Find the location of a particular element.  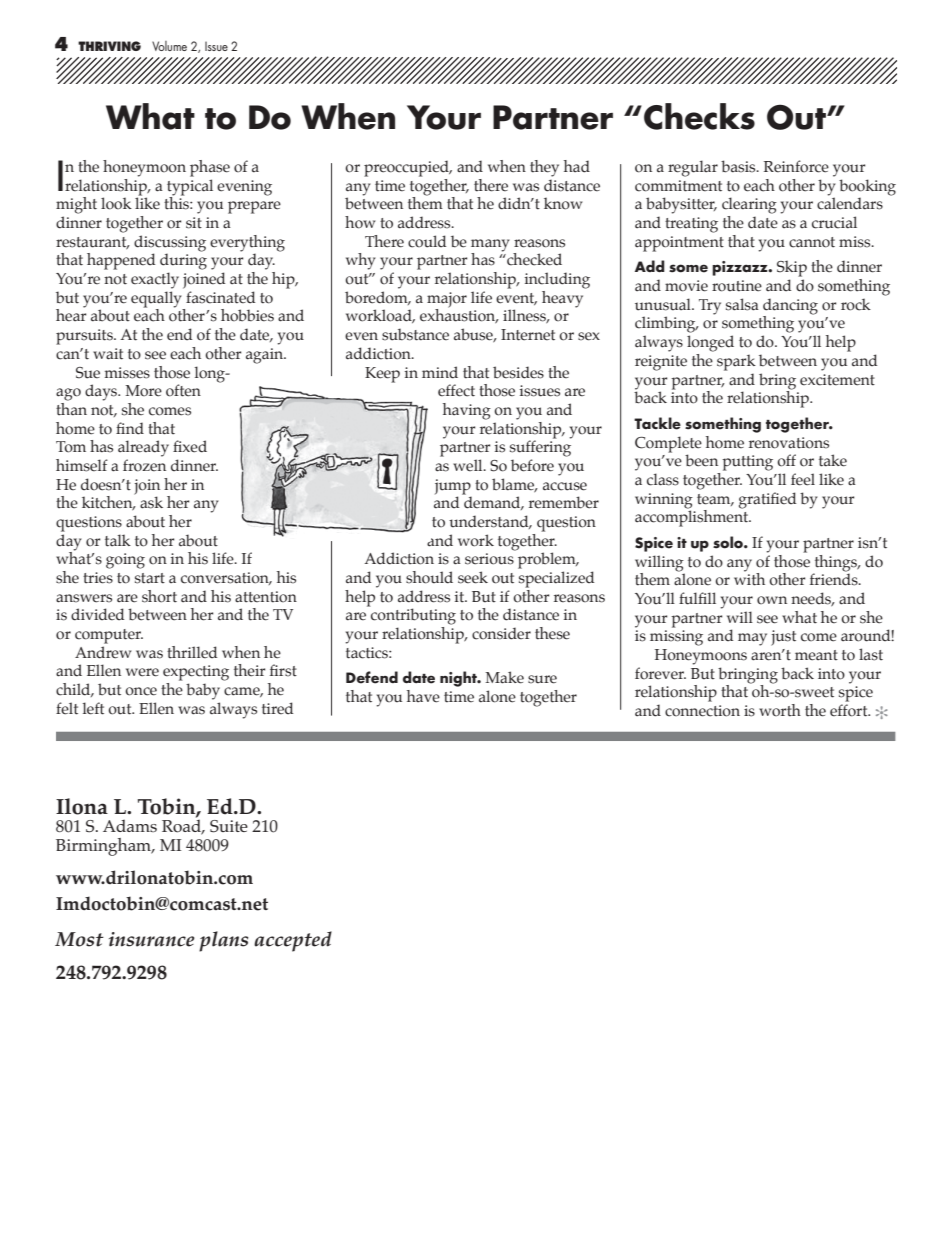

ask is located at coordinates (151, 502).
